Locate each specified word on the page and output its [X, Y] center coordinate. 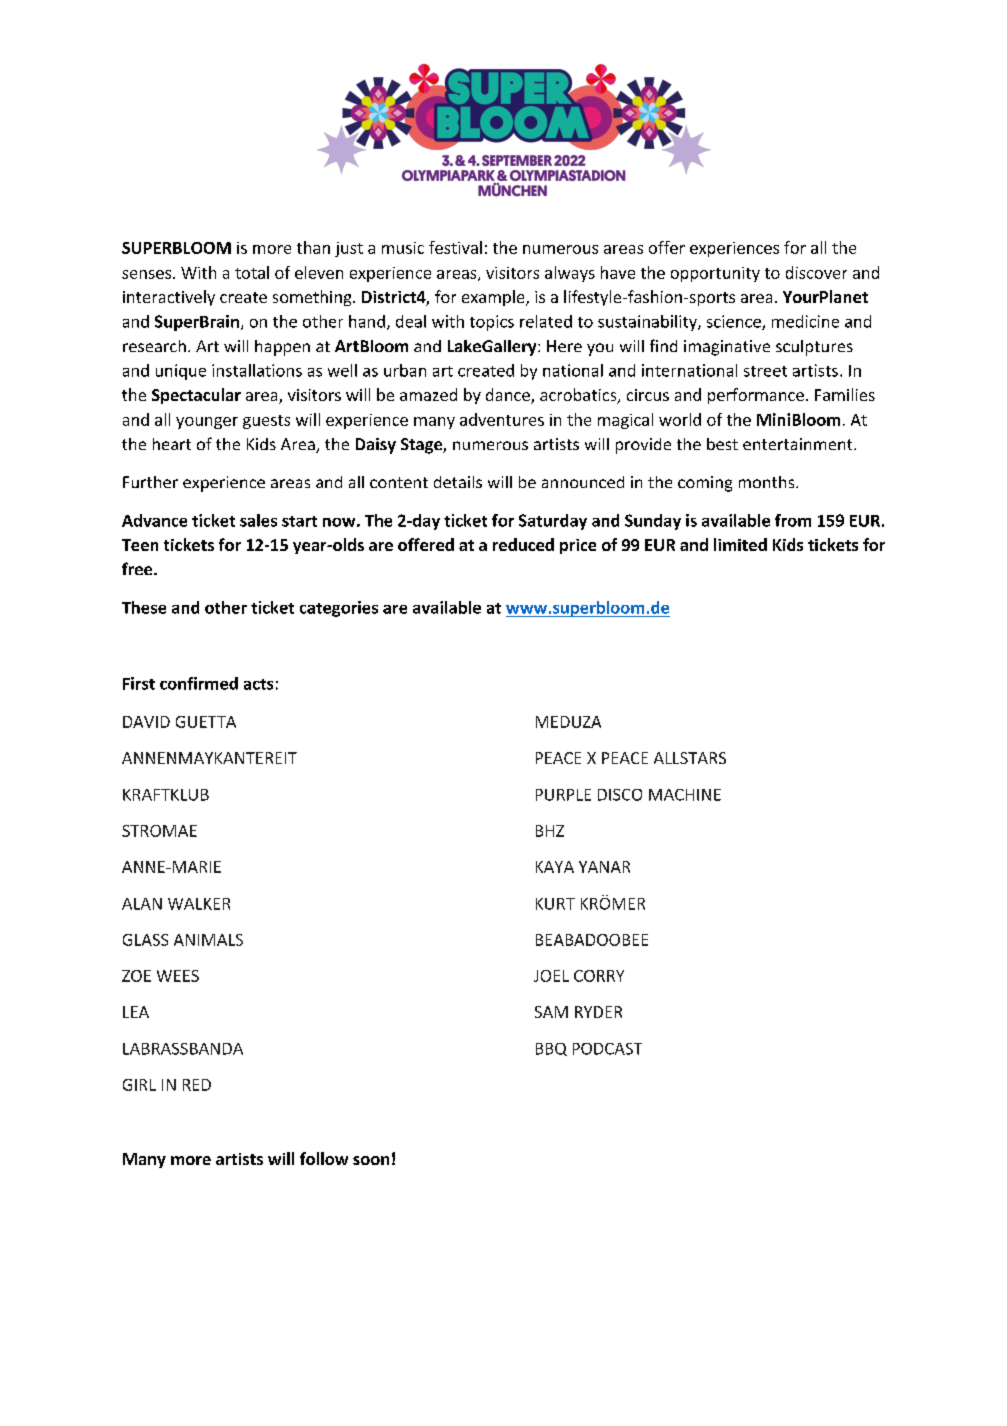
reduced [523, 544]
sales [258, 520]
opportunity [715, 274]
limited [740, 544]
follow [324, 1158]
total [252, 272]
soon [371, 1160]
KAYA [555, 867]
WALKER [199, 904]
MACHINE [685, 795]
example [494, 298]
